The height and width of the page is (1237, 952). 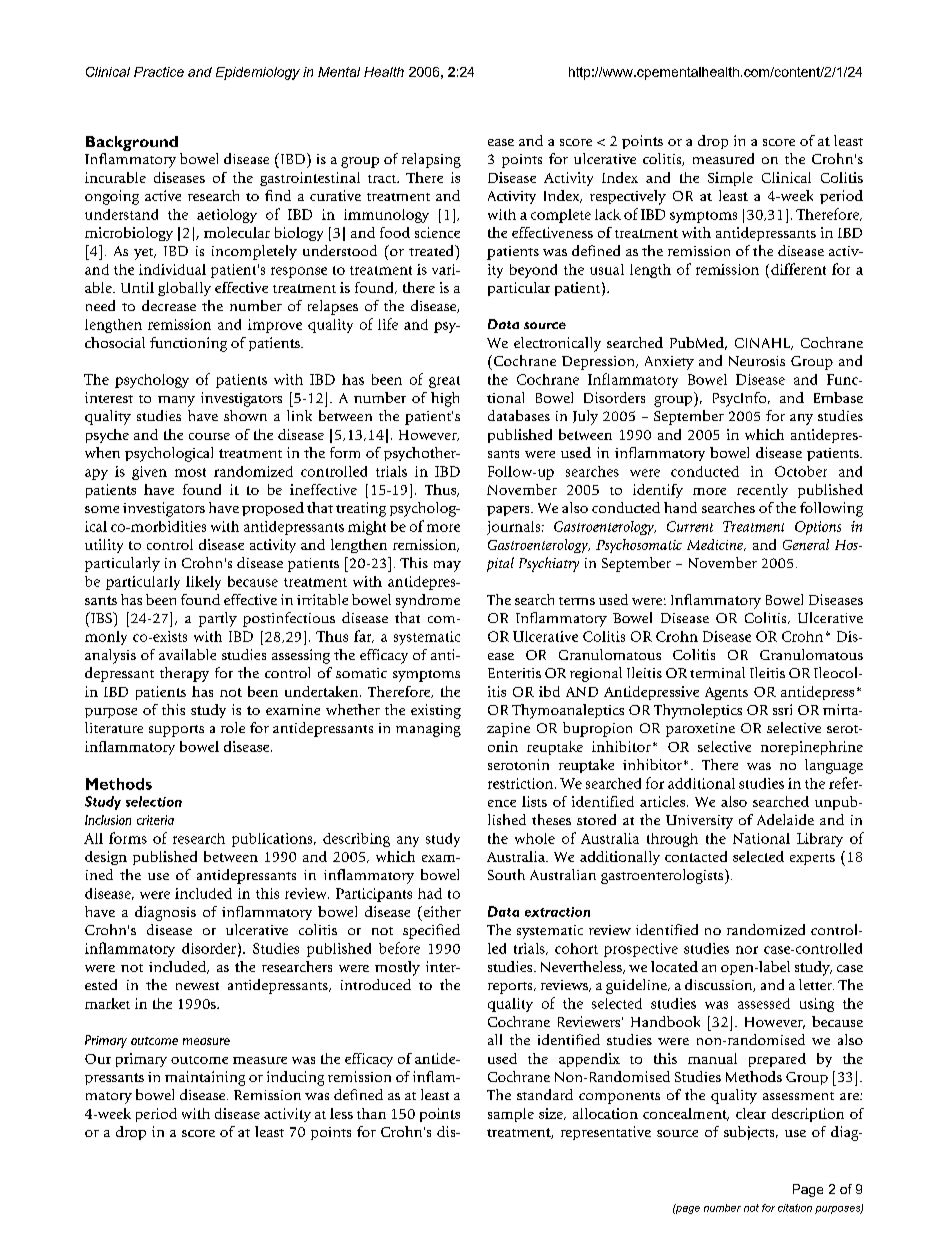 I want to click on Practice, so click(x=159, y=72).
